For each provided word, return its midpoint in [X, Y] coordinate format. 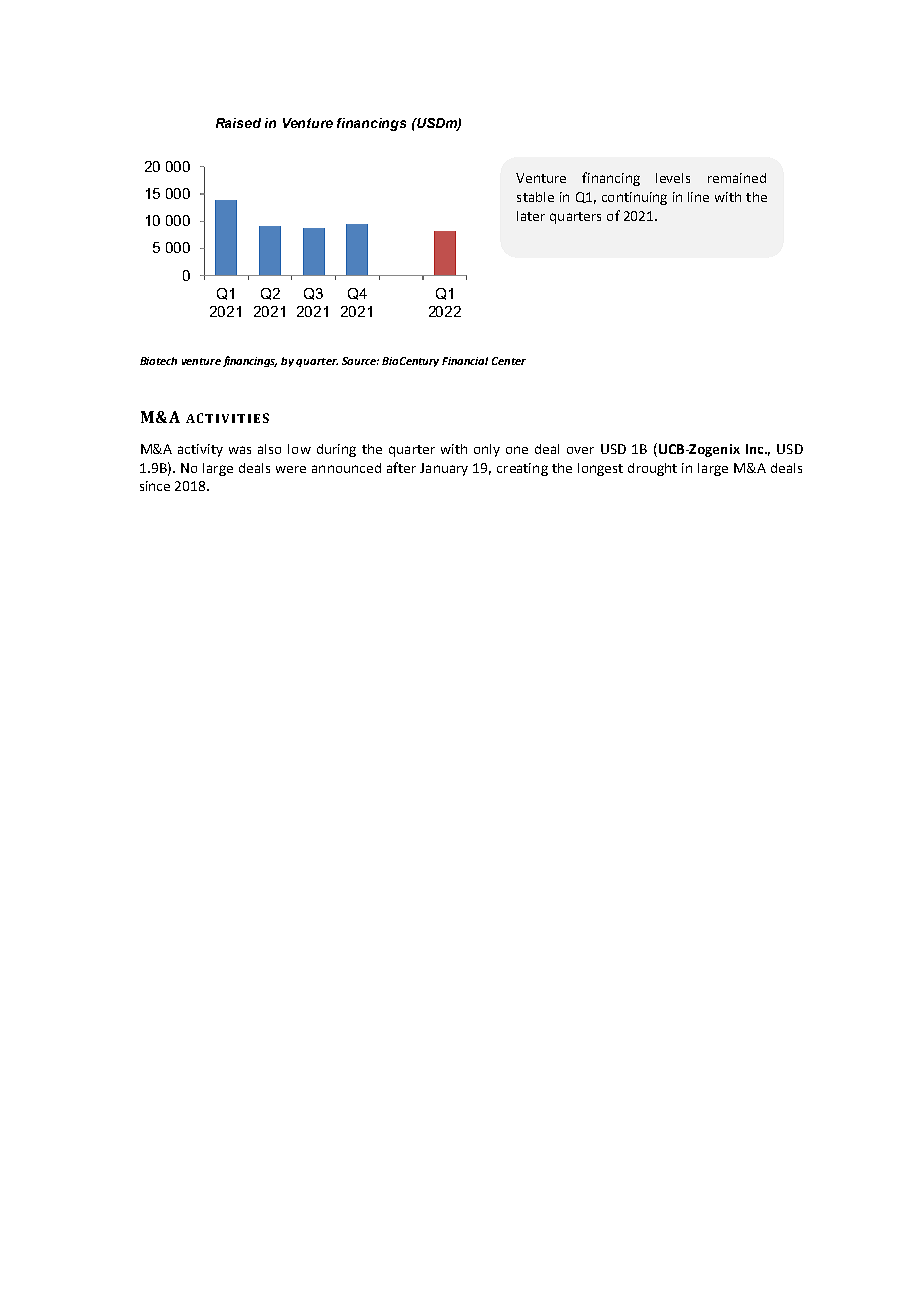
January [444, 469]
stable [535, 197]
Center [509, 361]
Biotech [158, 361]
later [531, 216]
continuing [634, 198]
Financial [465, 361]
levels [673, 178]
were [291, 469]
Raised [238, 123]
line [698, 197]
